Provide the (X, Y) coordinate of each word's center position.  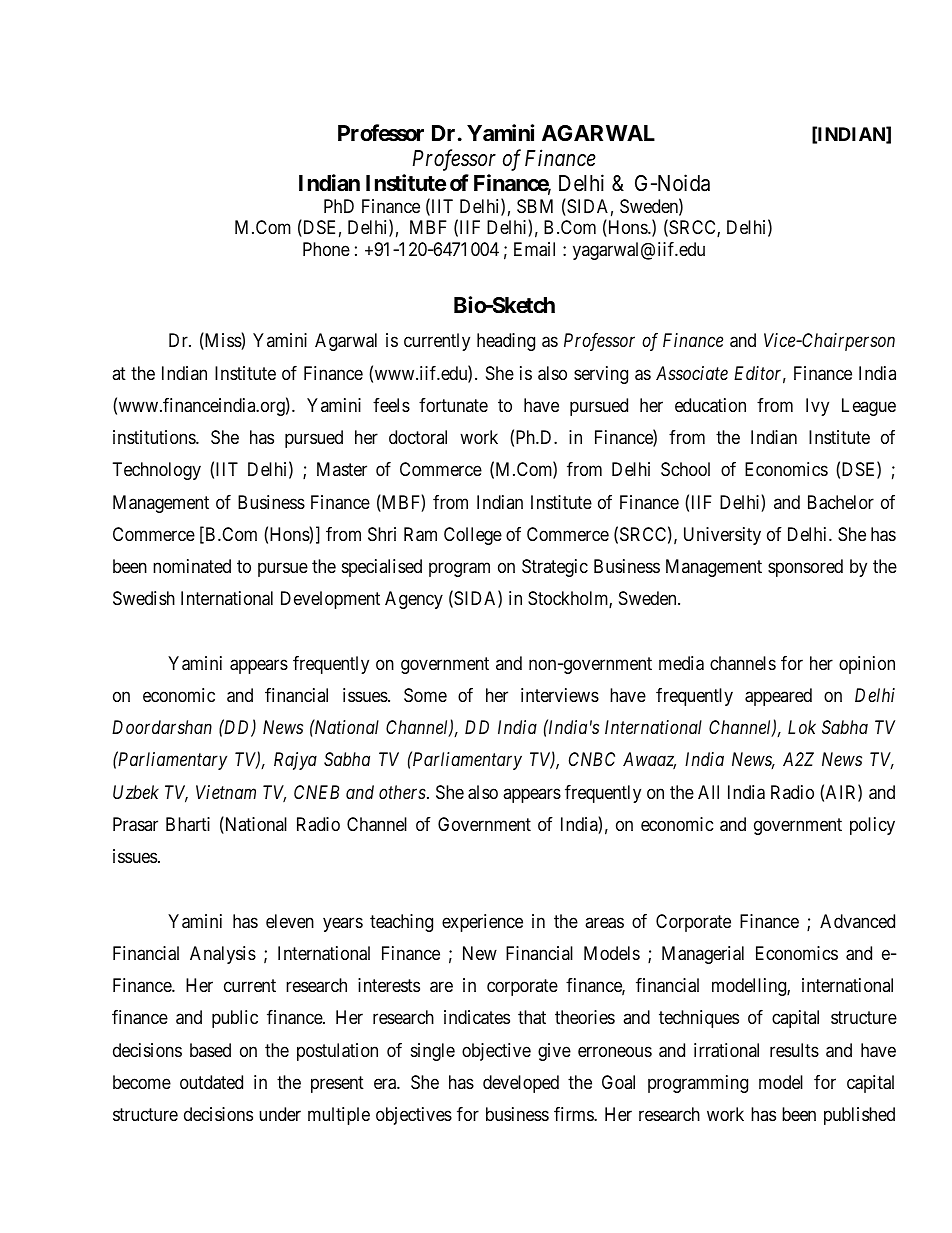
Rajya (295, 761)
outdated (211, 1082)
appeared (778, 697)
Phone (326, 249)
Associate (692, 373)
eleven (290, 921)
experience (482, 923)
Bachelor (841, 502)
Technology (157, 471)
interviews (560, 695)
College (473, 536)
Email (534, 249)
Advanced (857, 921)
